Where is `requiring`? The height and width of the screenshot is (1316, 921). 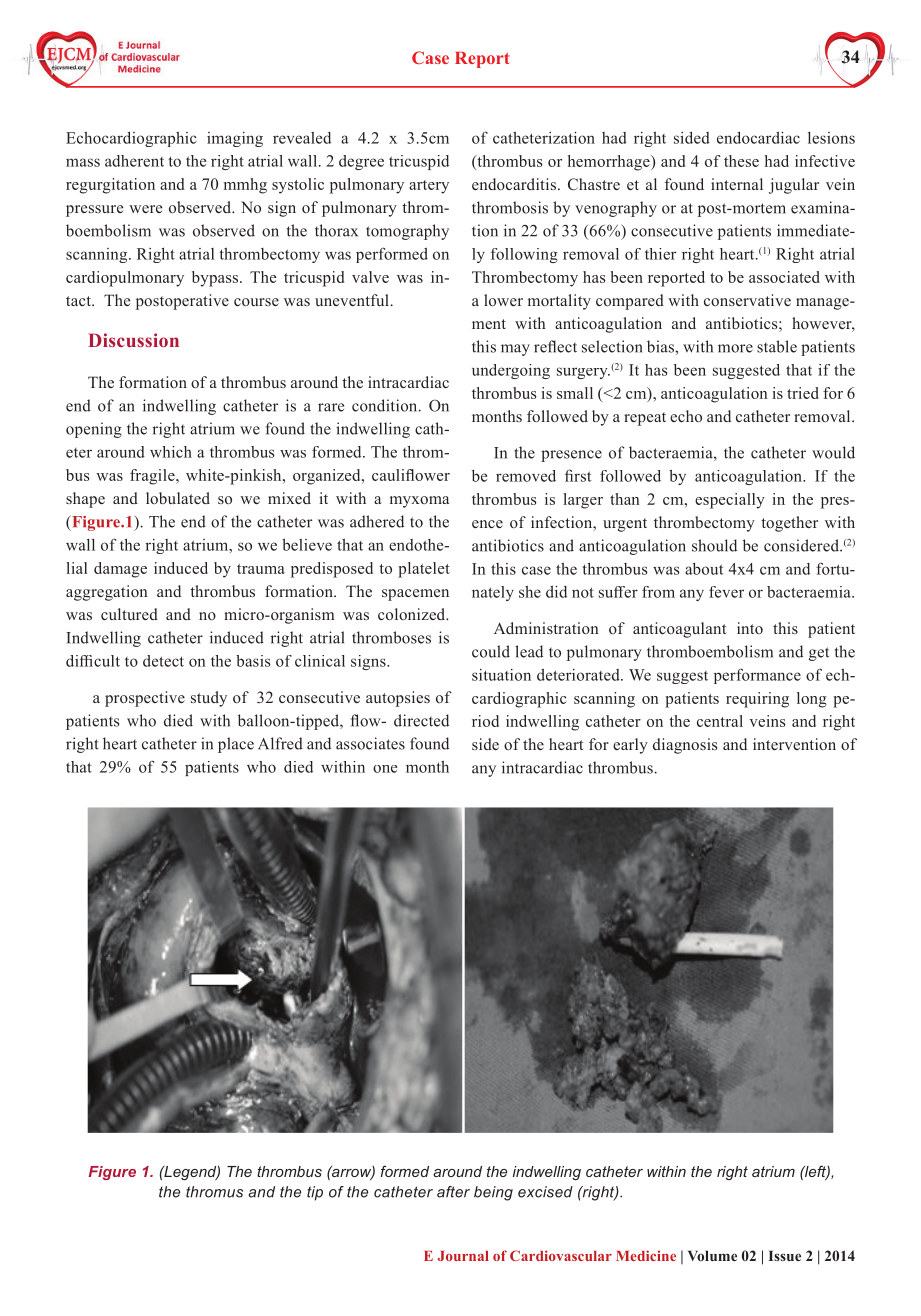
requiring is located at coordinates (757, 700).
